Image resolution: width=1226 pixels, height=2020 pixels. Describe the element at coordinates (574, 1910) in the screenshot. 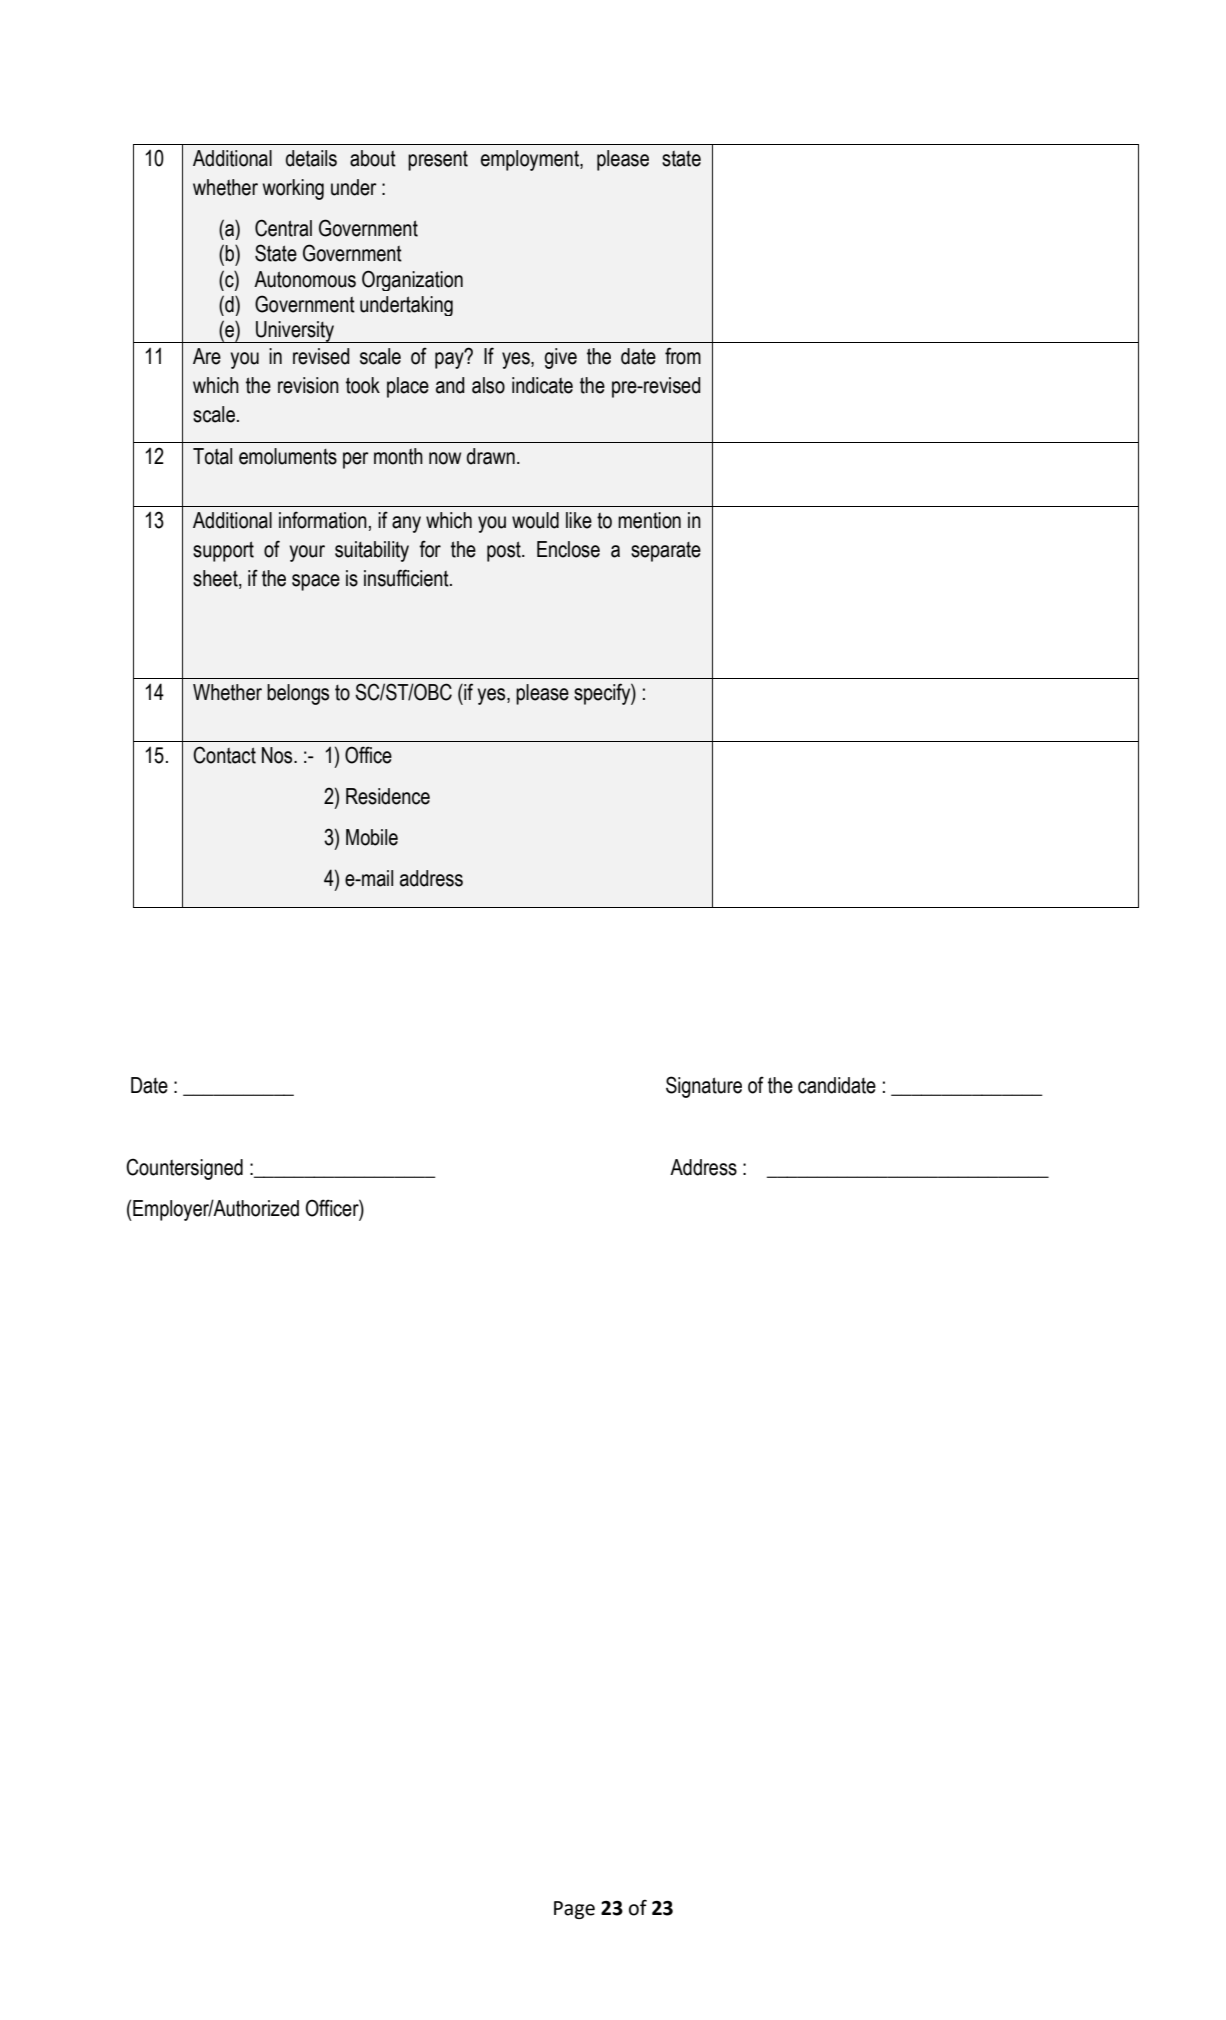

I see `Page` at that location.
